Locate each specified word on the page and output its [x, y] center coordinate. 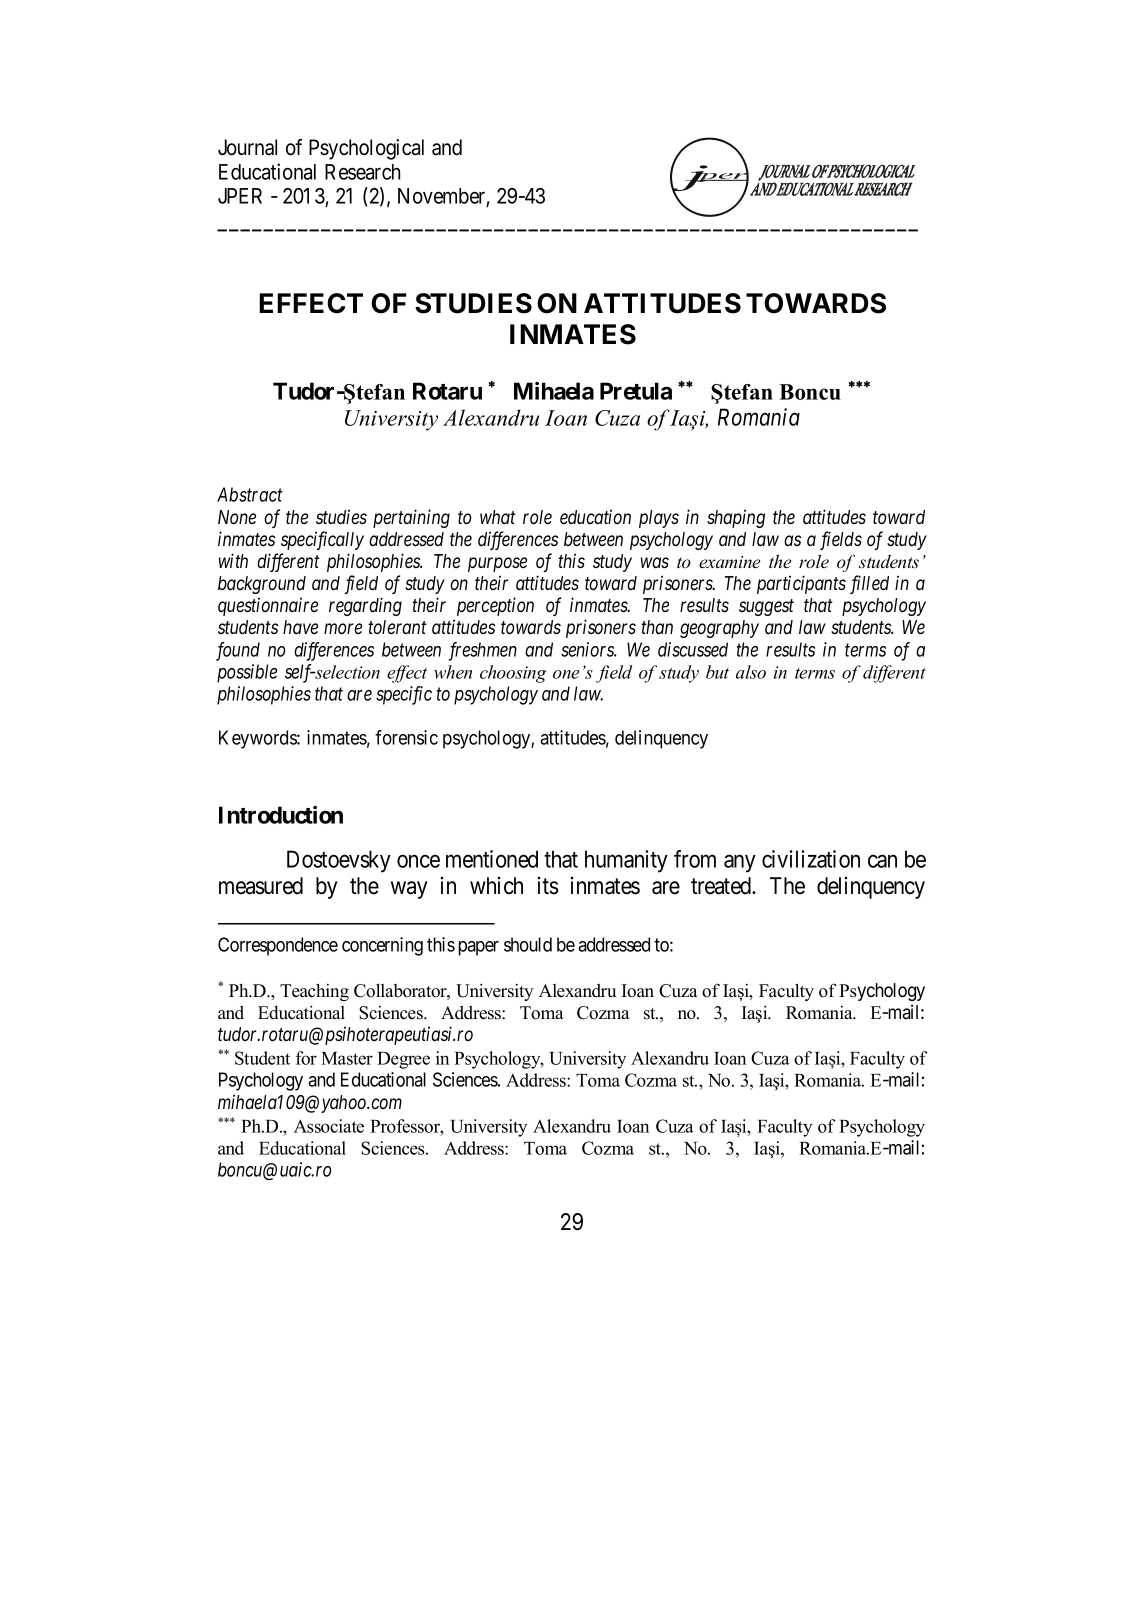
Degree [403, 1060]
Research [362, 172]
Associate [329, 1126]
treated [722, 886]
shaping [736, 518]
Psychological [366, 149]
